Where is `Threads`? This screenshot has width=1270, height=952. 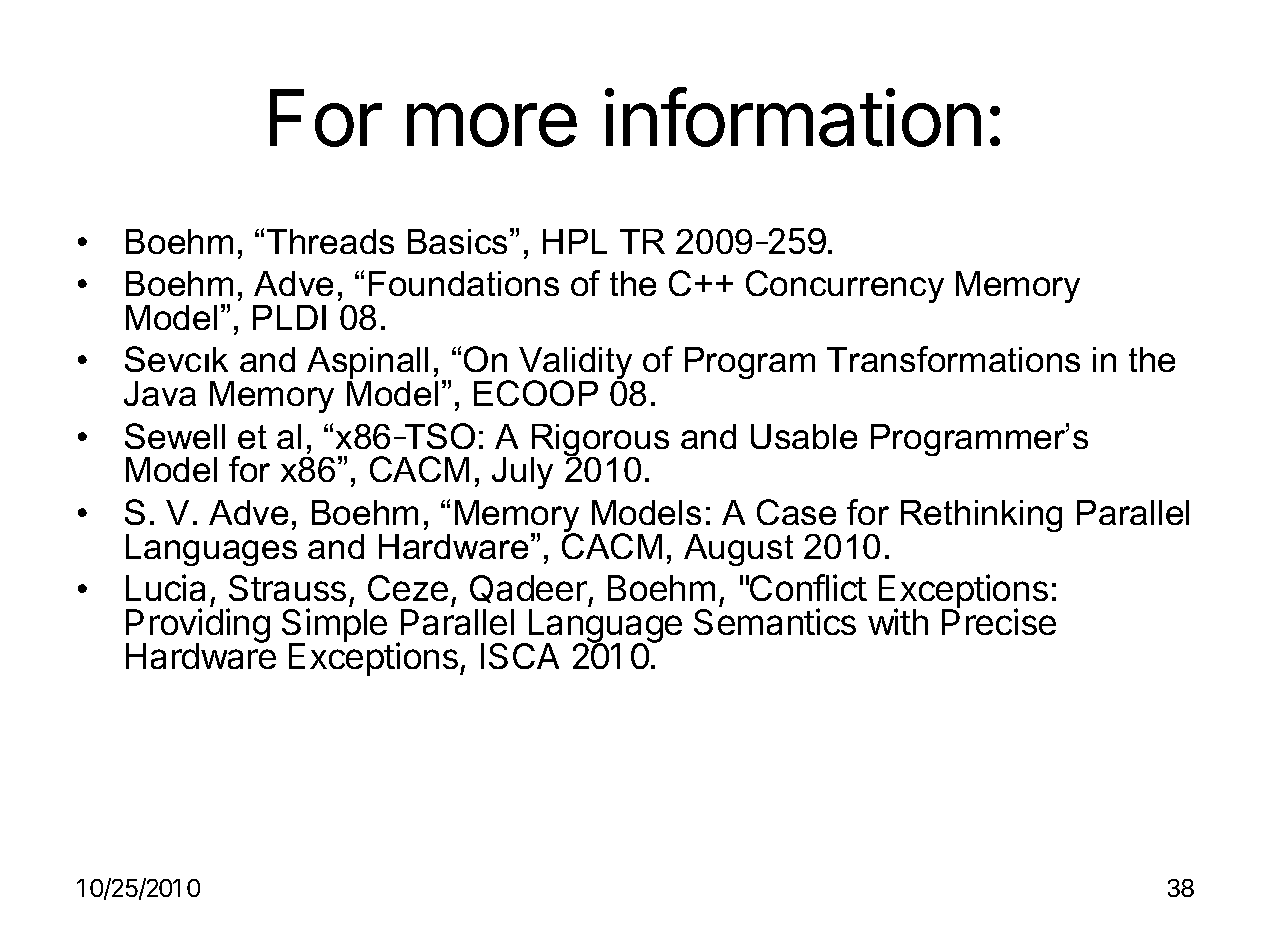 Threads is located at coordinates (330, 241).
